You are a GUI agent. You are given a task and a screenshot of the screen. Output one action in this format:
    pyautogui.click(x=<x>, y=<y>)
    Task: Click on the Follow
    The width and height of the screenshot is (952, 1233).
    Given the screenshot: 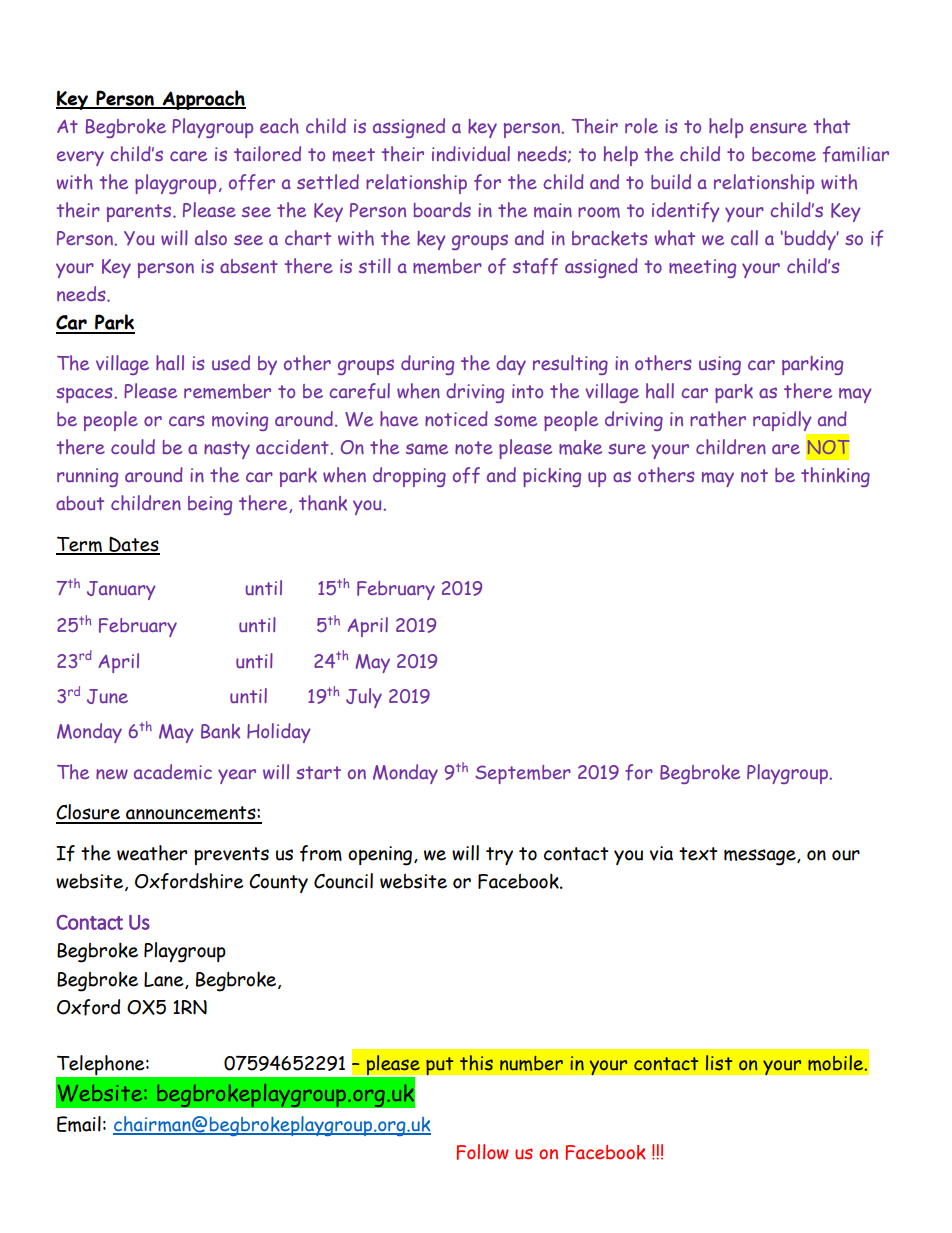 What is the action you would take?
    pyautogui.click(x=482, y=1152)
